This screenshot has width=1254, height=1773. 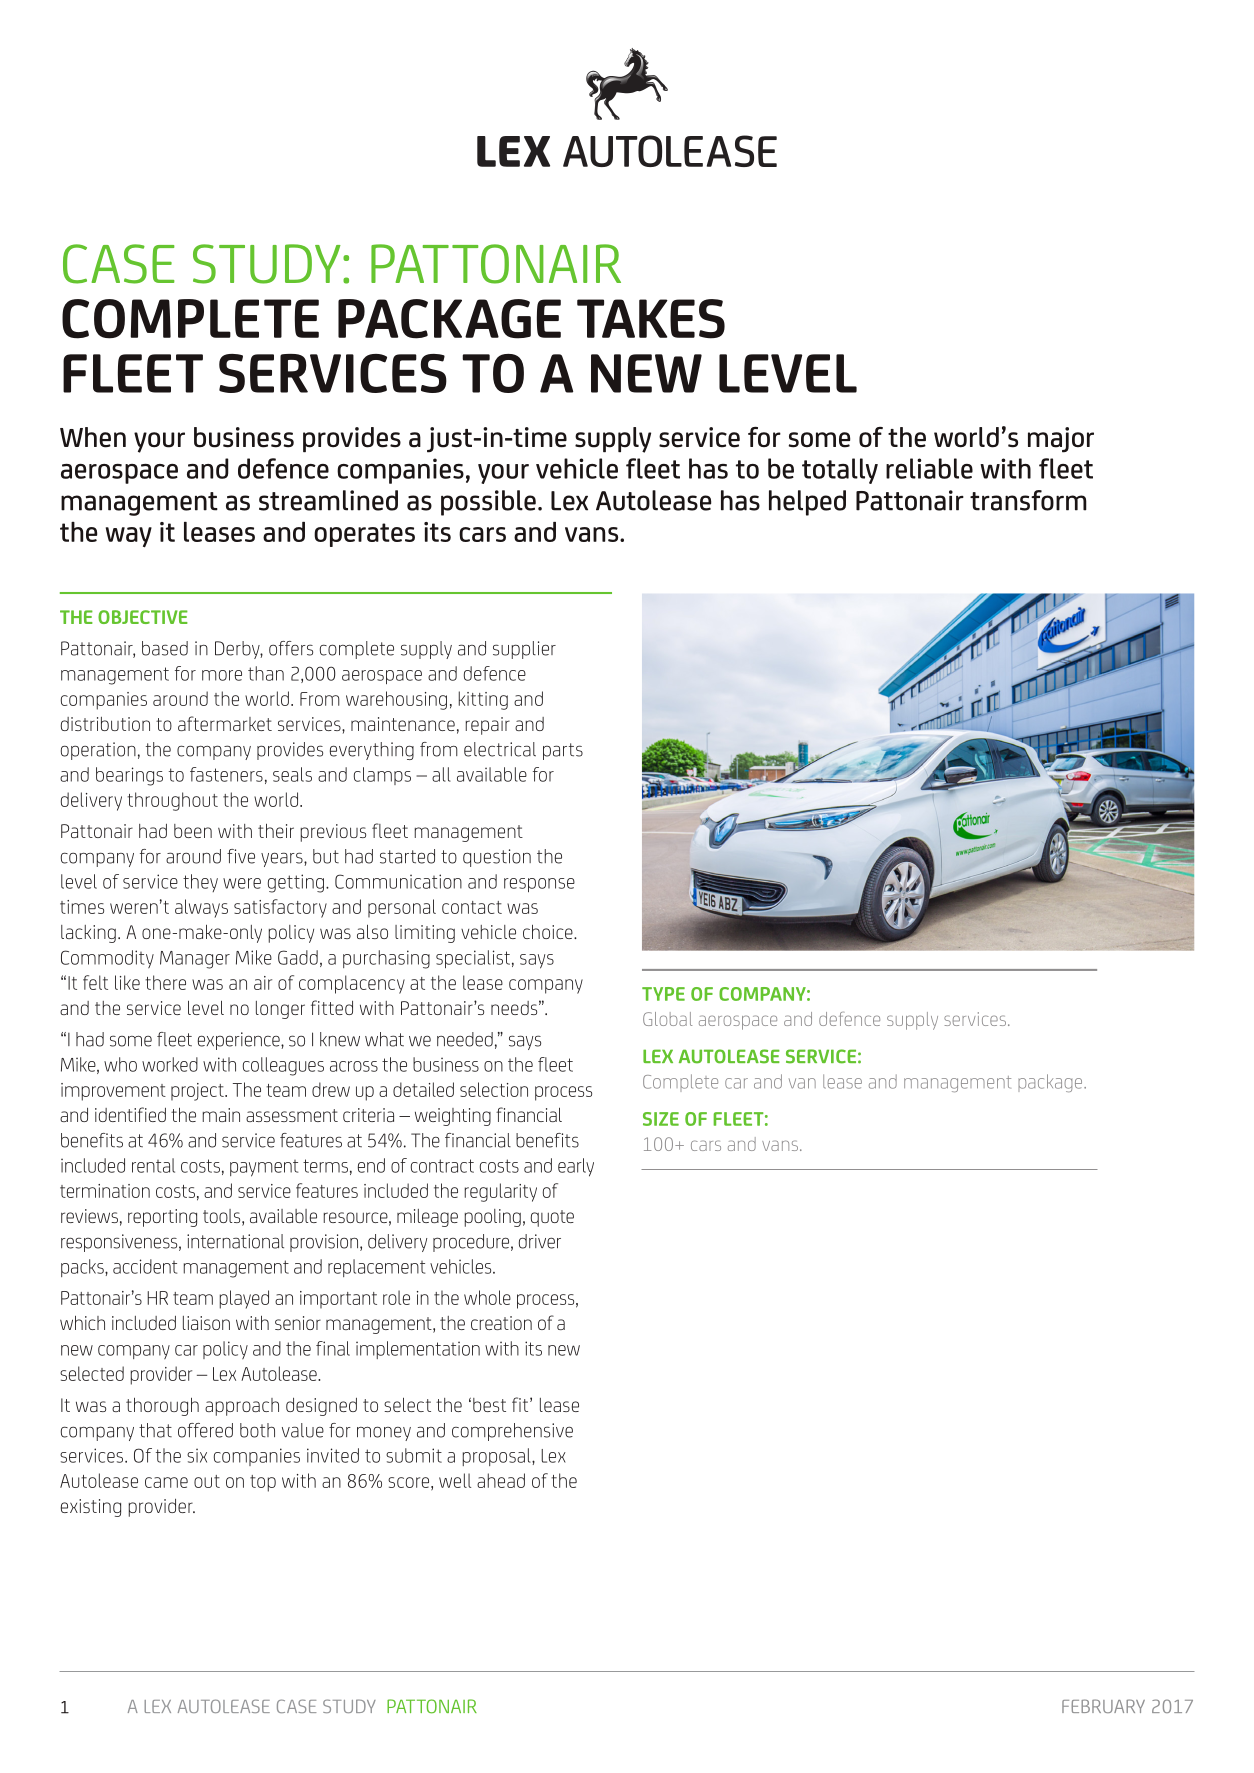 I want to click on liaison, so click(x=206, y=1323).
